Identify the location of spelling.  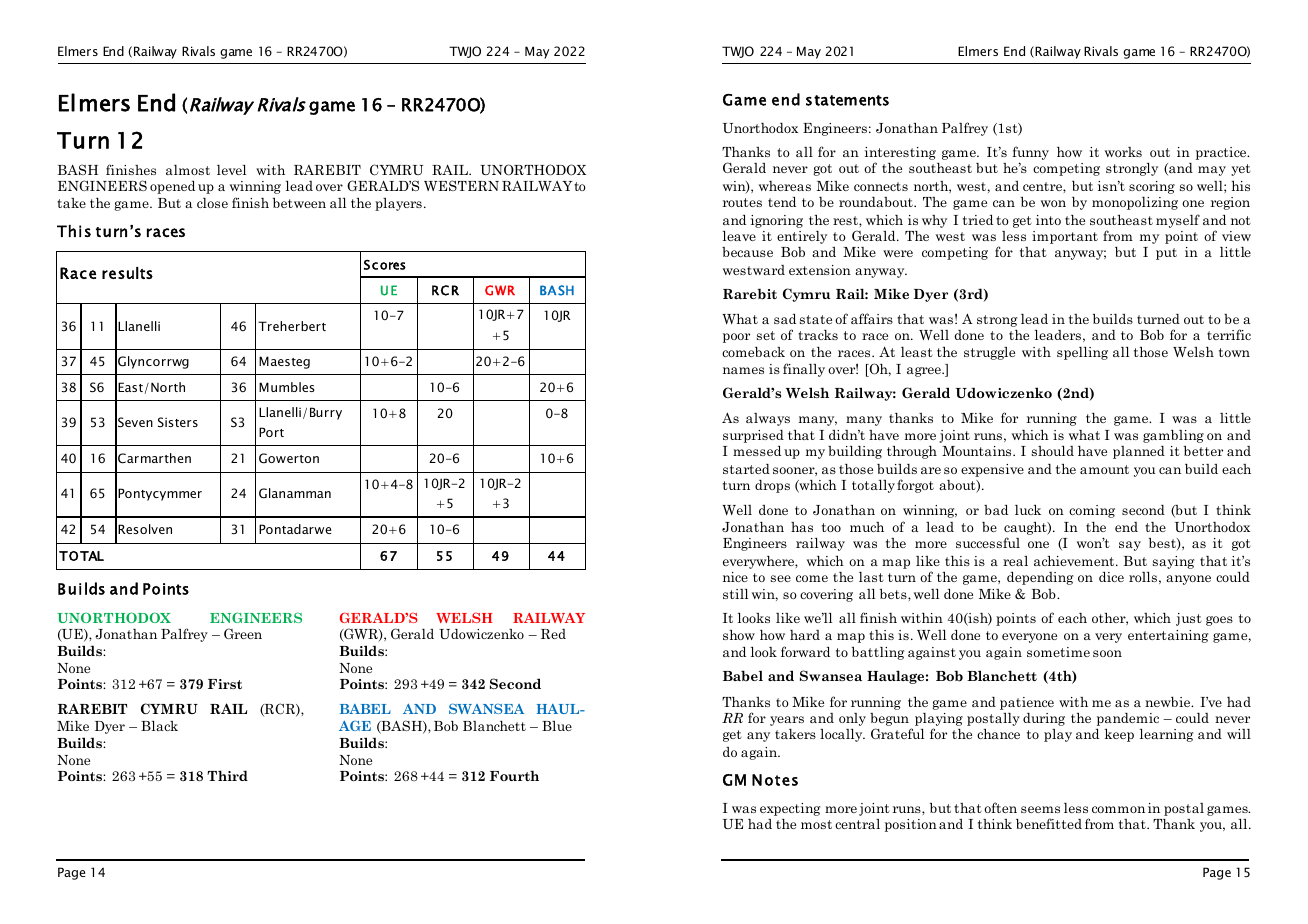
(1082, 353).
